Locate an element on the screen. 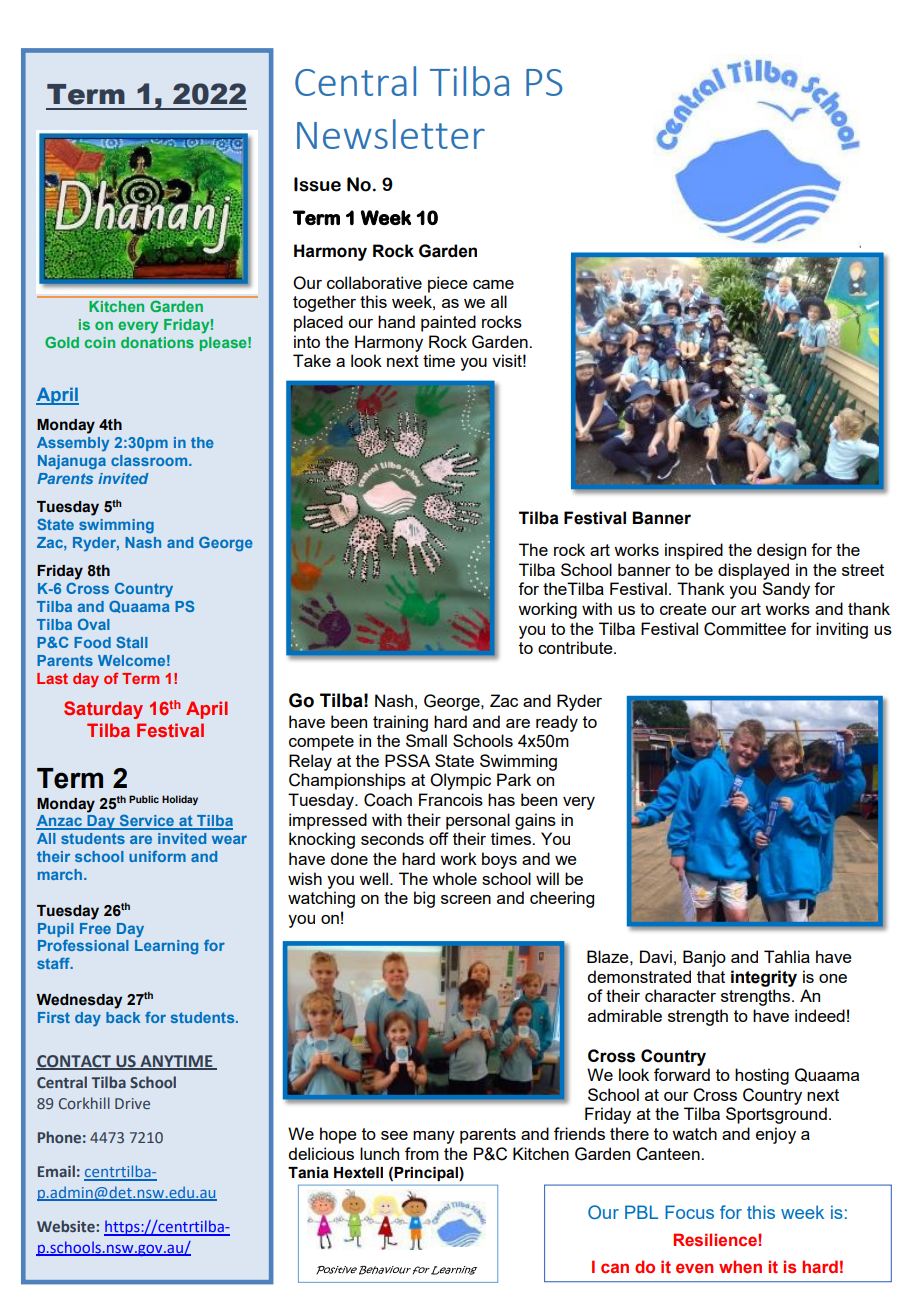  Newsletter is located at coordinates (391, 134).
